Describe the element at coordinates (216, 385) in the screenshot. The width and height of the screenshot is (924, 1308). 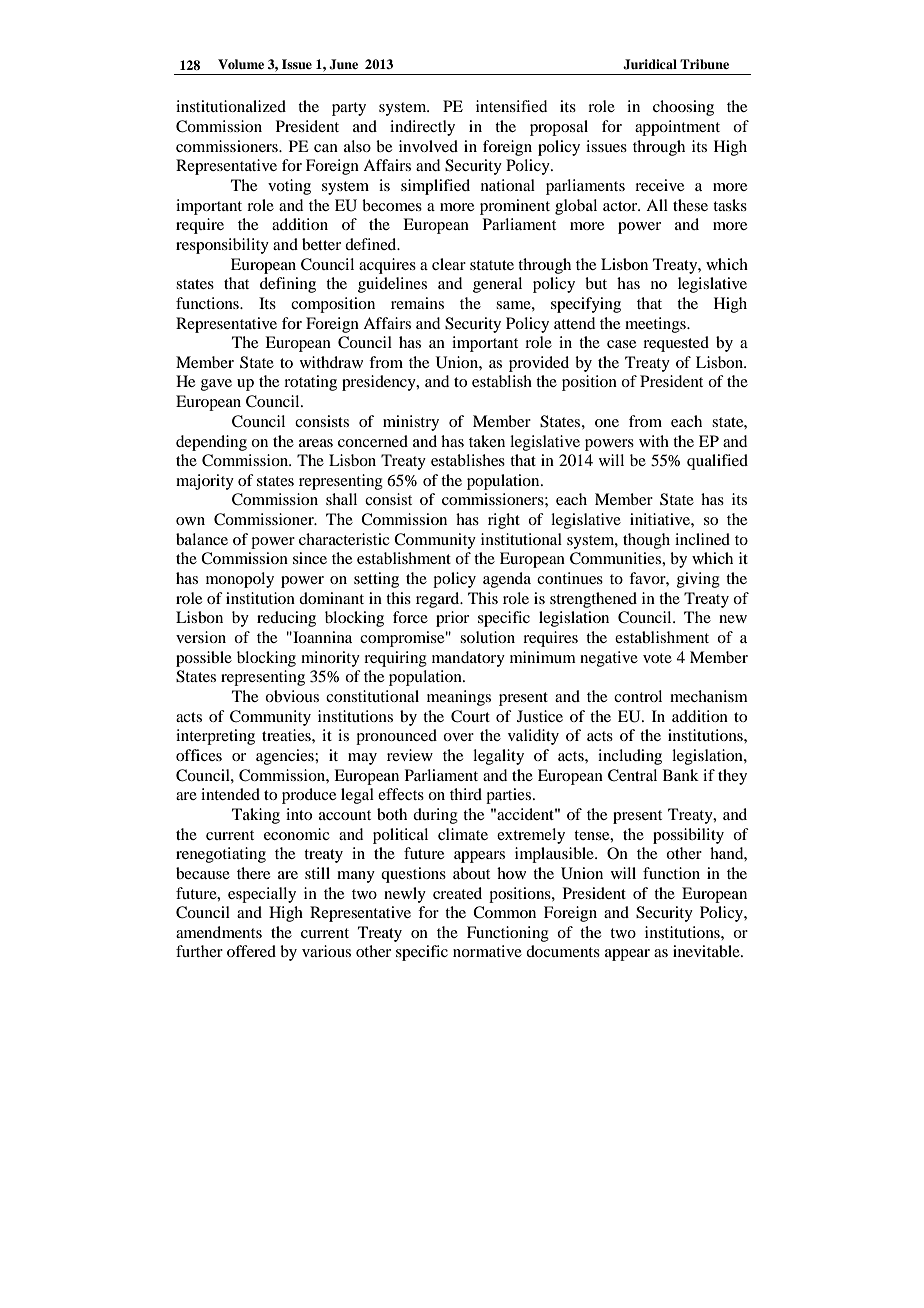
I see `gave` at that location.
